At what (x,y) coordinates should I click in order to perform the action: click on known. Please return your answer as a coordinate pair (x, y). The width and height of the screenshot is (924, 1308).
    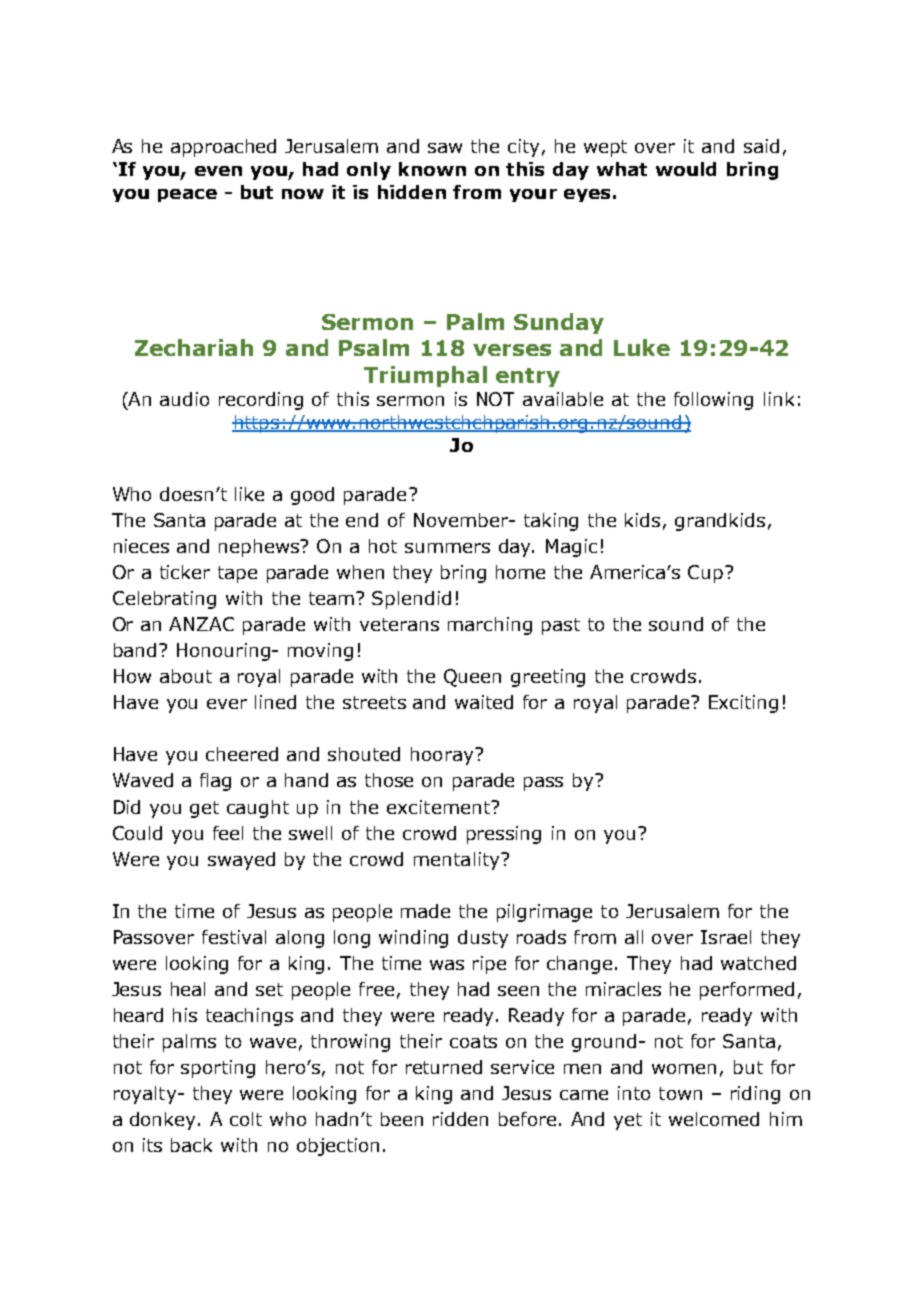
    Looking at the image, I should click on (432, 169).
